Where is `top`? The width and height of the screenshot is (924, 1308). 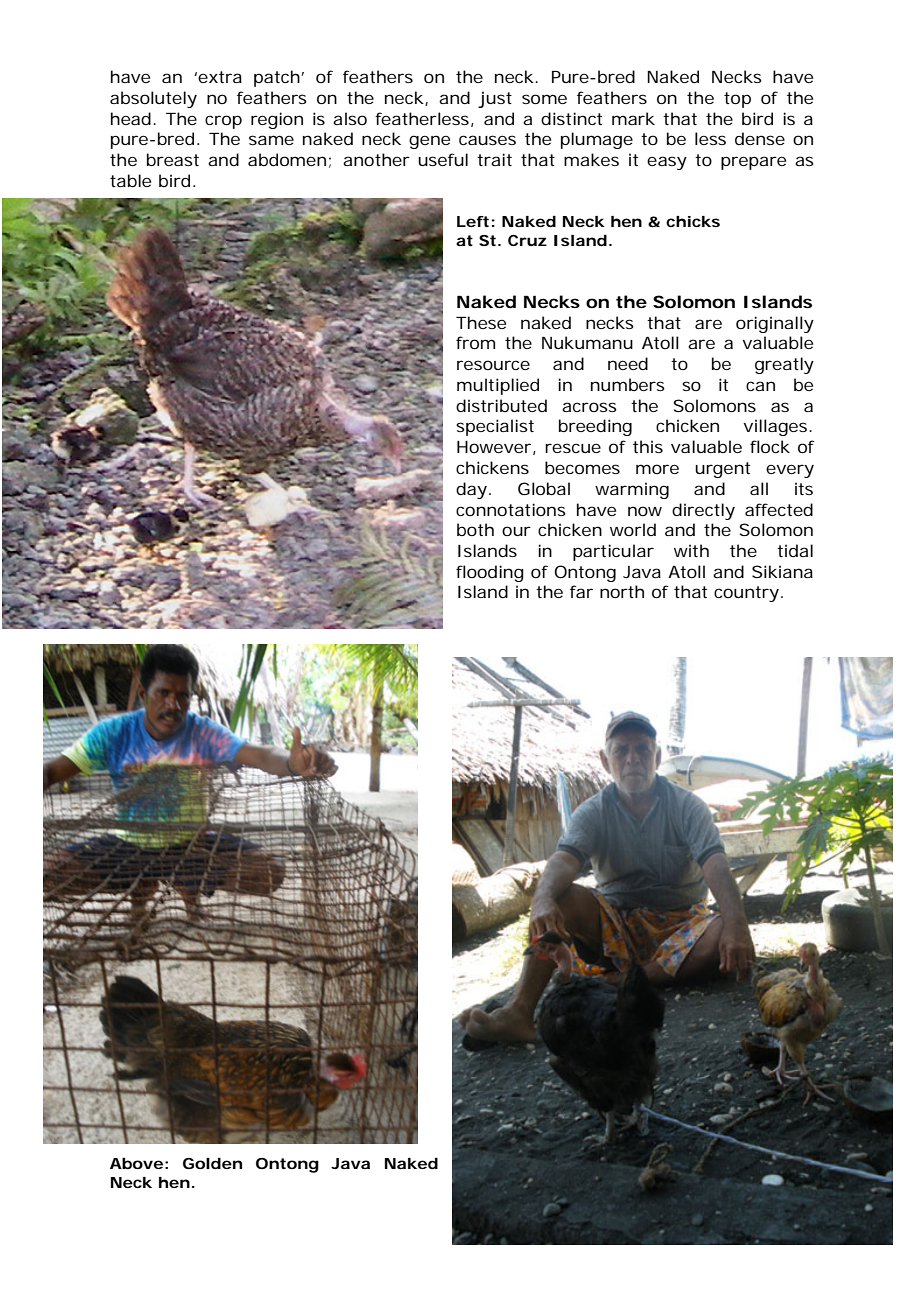
top is located at coordinates (737, 100).
